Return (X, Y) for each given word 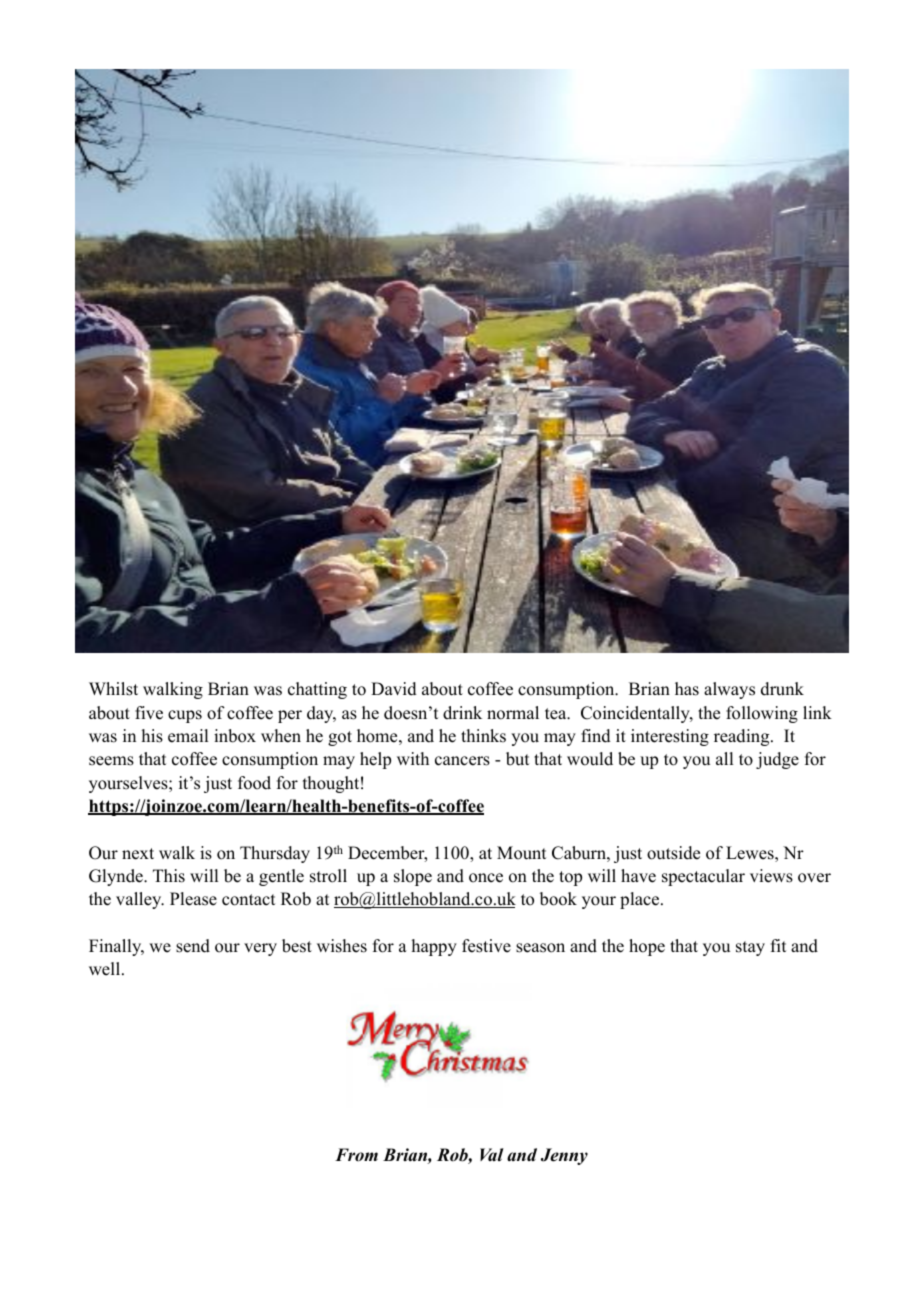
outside (673, 853)
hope (647, 947)
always (729, 690)
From (356, 1155)
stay (750, 948)
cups (185, 716)
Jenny (564, 1156)
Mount (521, 853)
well (106, 969)
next (138, 854)
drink (462, 713)
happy (434, 947)
